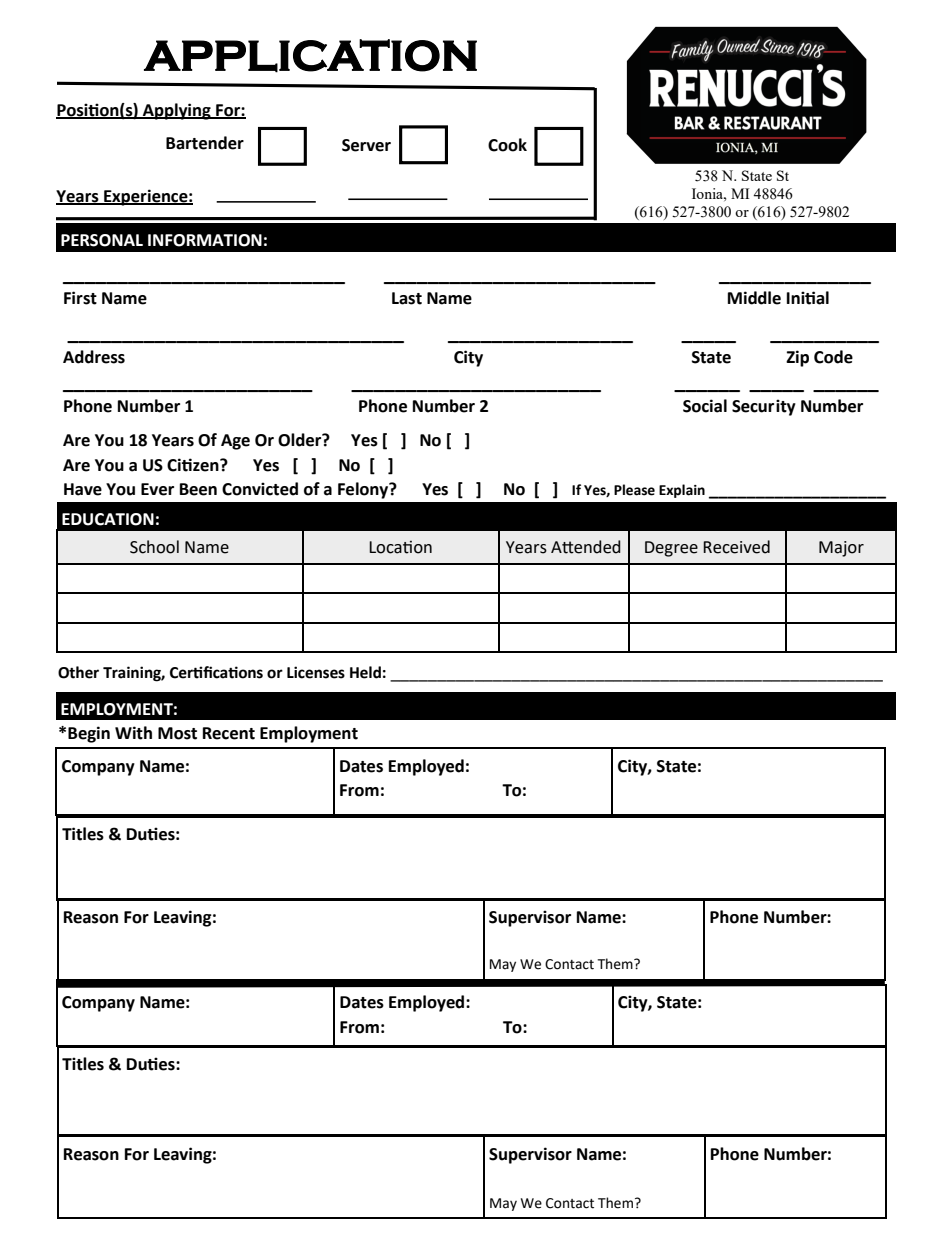 This image has height=1233, width=952. I want to click on APPLICATION, so click(310, 56).
